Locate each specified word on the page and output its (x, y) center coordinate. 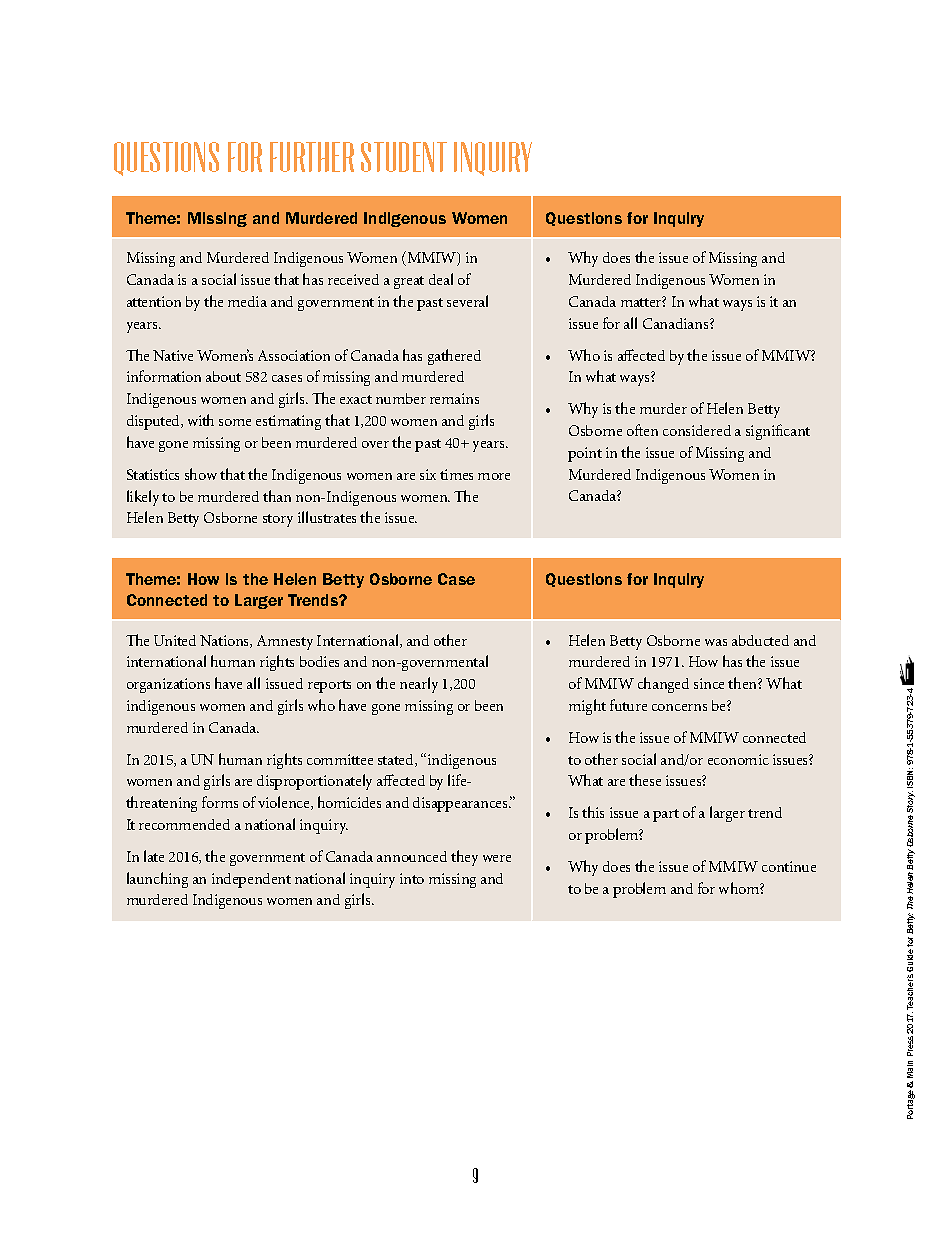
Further (312, 157)
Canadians (677, 323)
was (716, 642)
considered (697, 430)
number (401, 398)
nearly (419, 685)
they (464, 858)
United (175, 640)
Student (404, 157)
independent (251, 880)
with (201, 420)
